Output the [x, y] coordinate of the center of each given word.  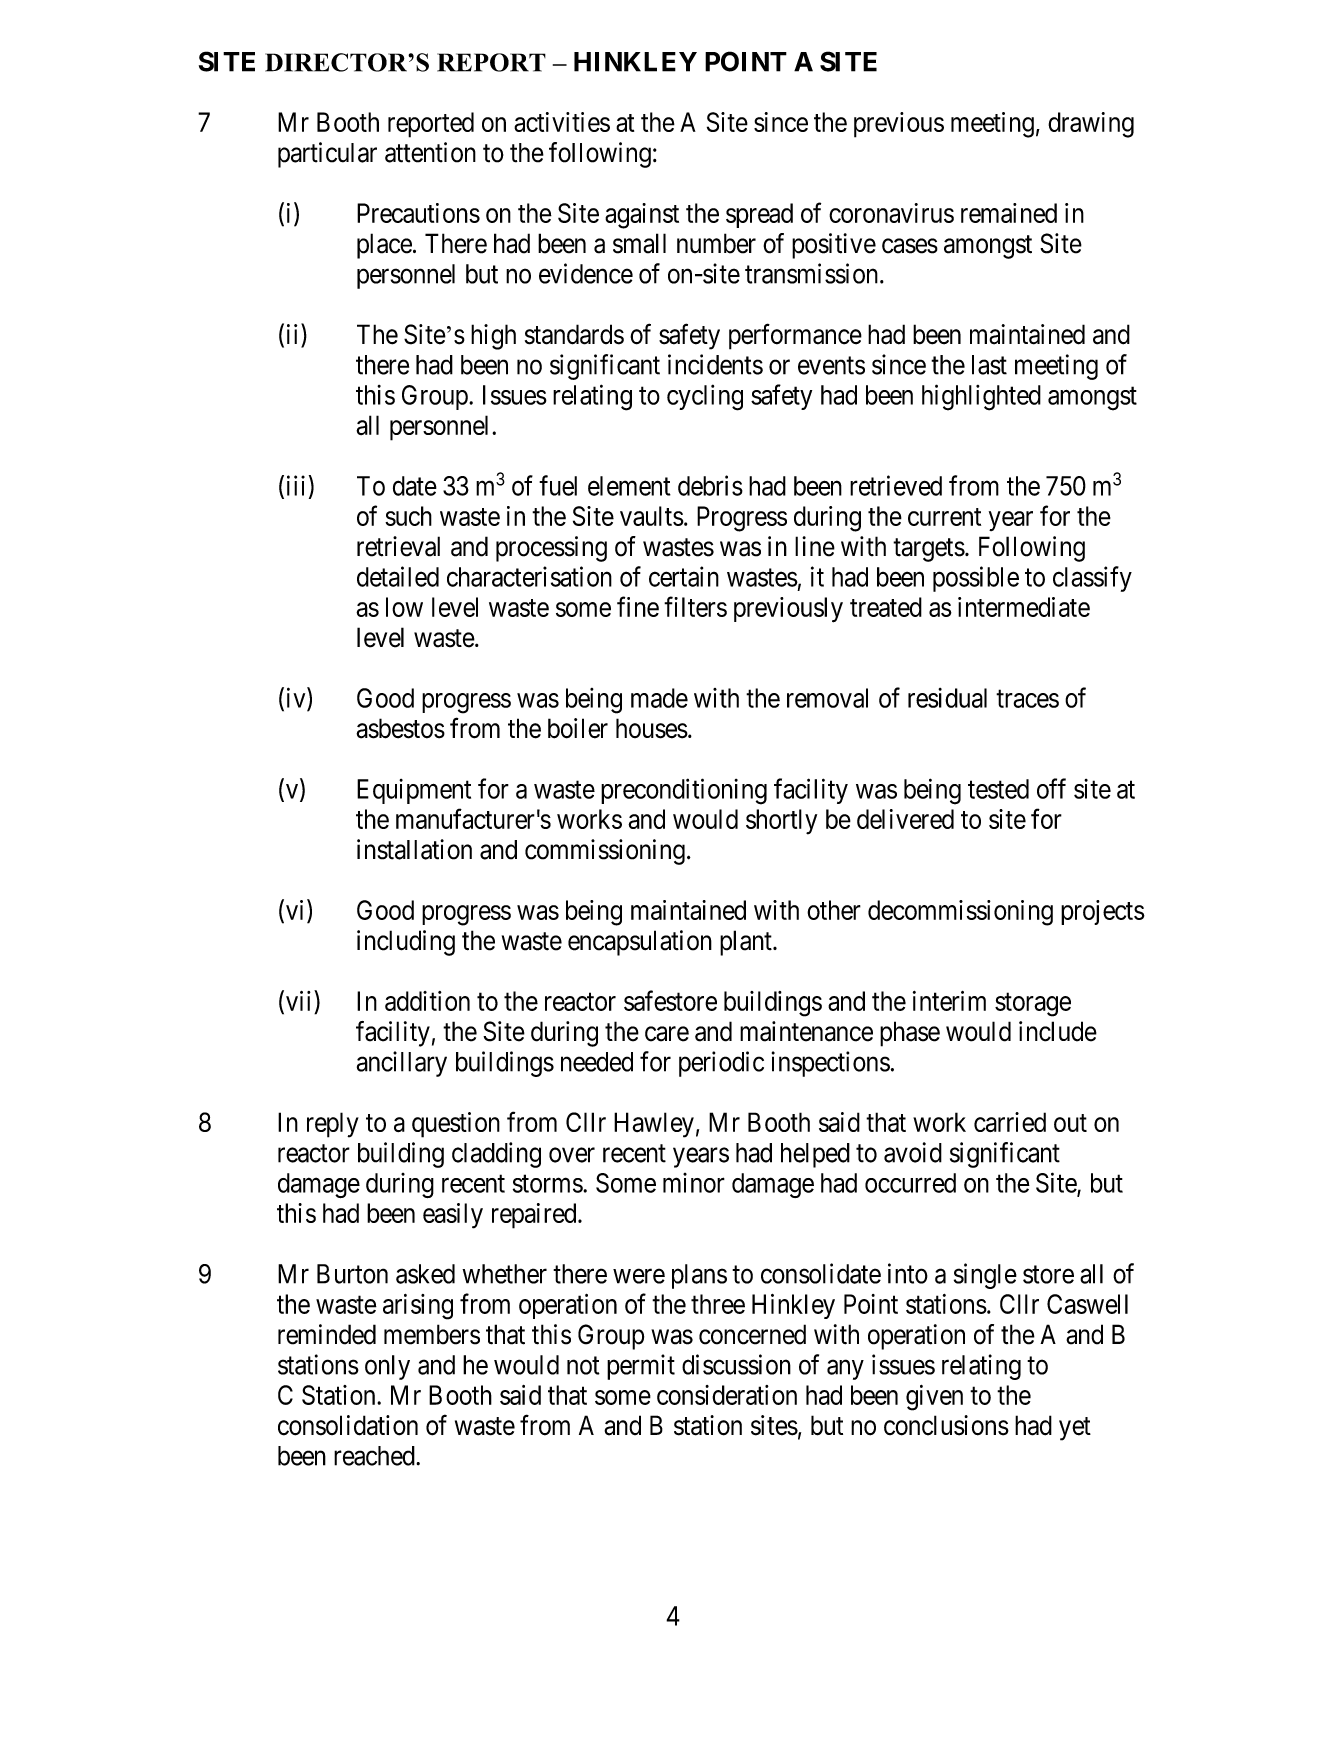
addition [427, 1001]
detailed [398, 576]
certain [684, 576]
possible [976, 579]
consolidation [348, 1425]
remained [1009, 213]
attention [430, 152]
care [667, 1034]
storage [1033, 1005]
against [642, 216]
